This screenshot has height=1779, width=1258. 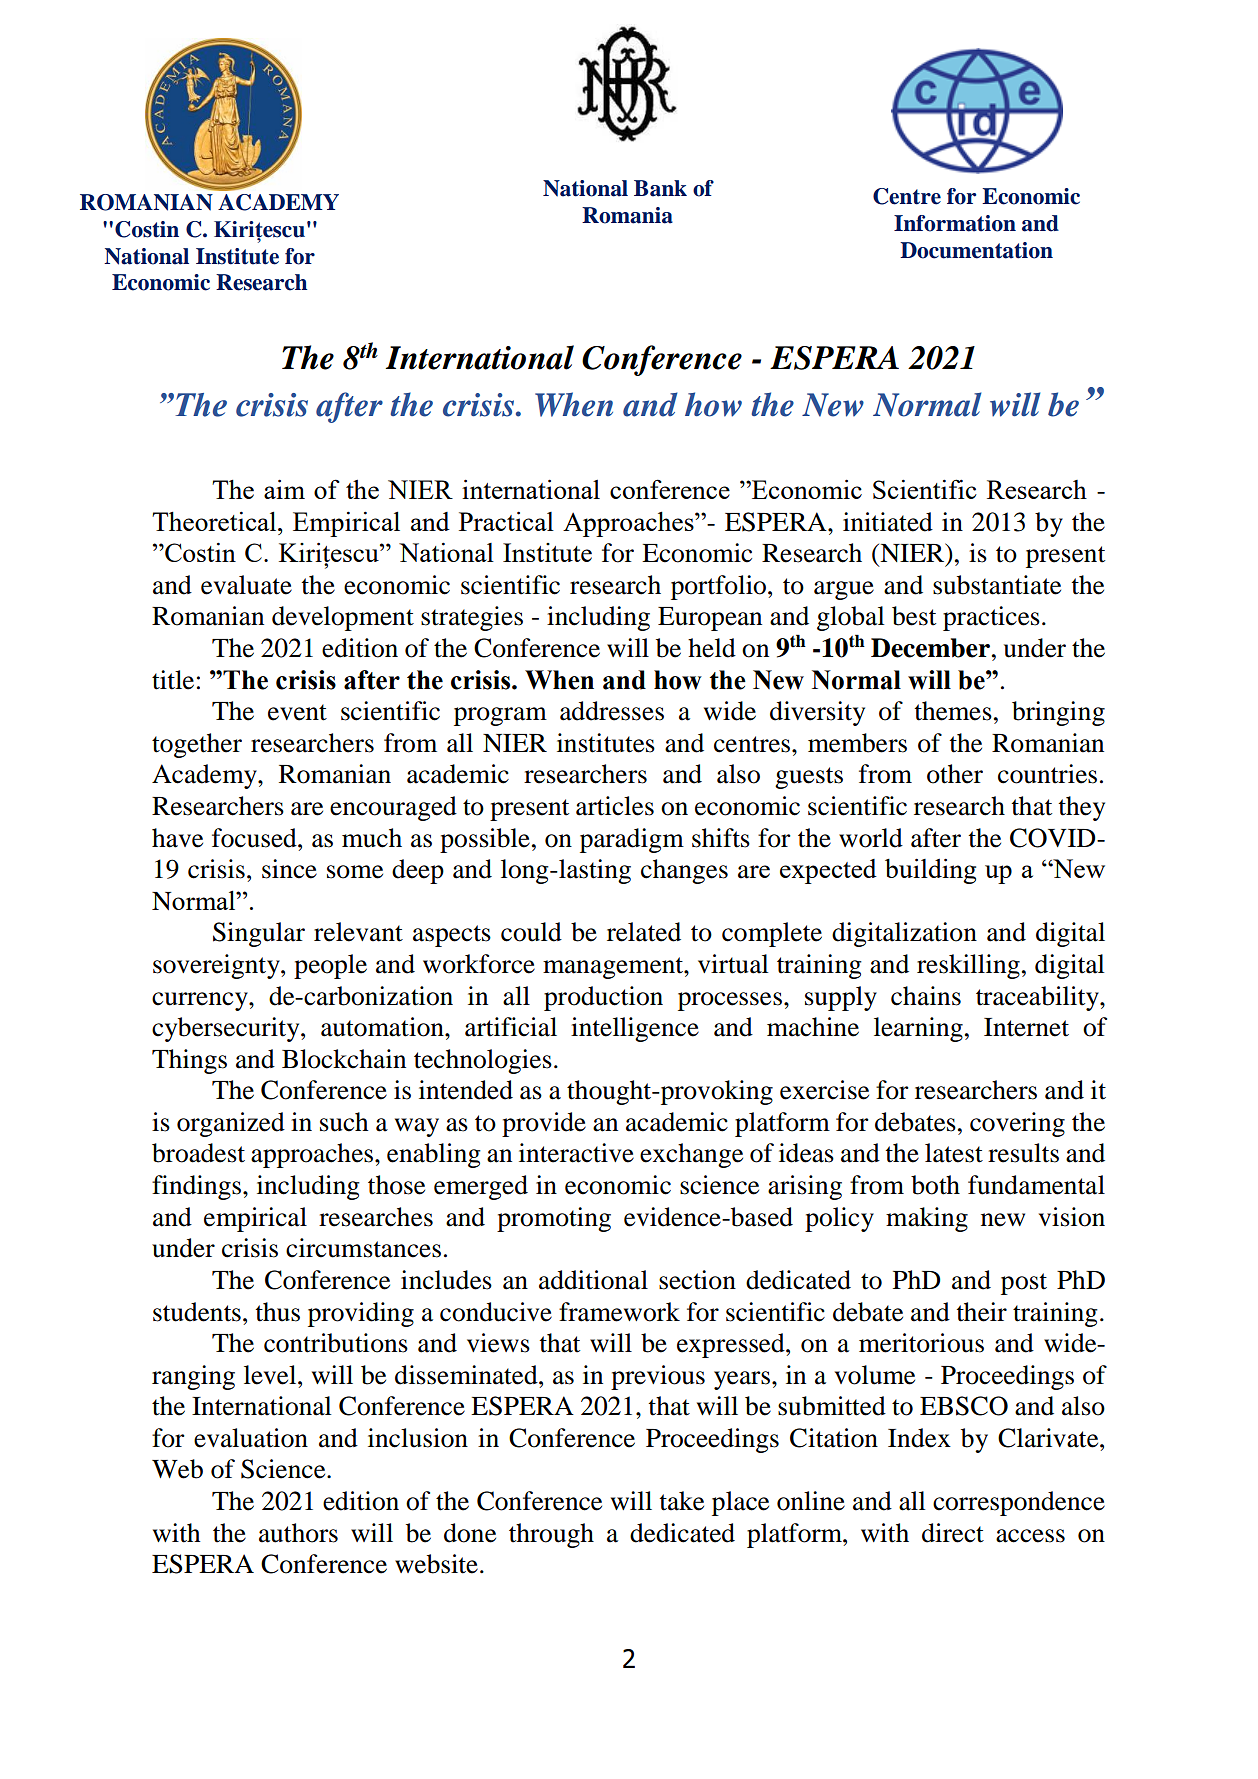 I want to click on take, so click(x=682, y=1501).
